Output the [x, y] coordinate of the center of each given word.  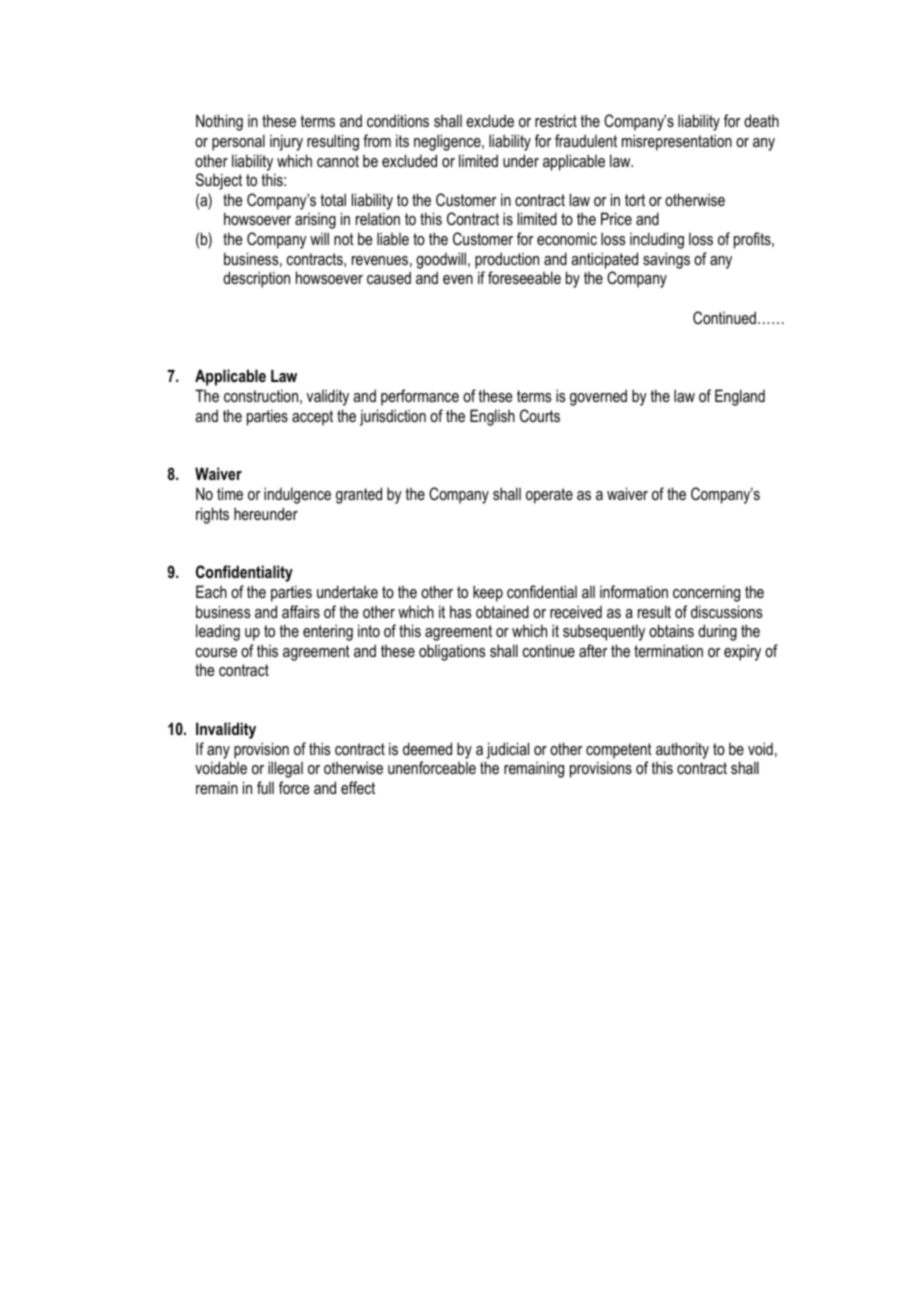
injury [286, 142]
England [740, 397]
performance [420, 397]
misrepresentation [677, 142]
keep [488, 593]
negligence [448, 142]
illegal [285, 769]
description [256, 279]
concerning [706, 593]
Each [211, 591]
